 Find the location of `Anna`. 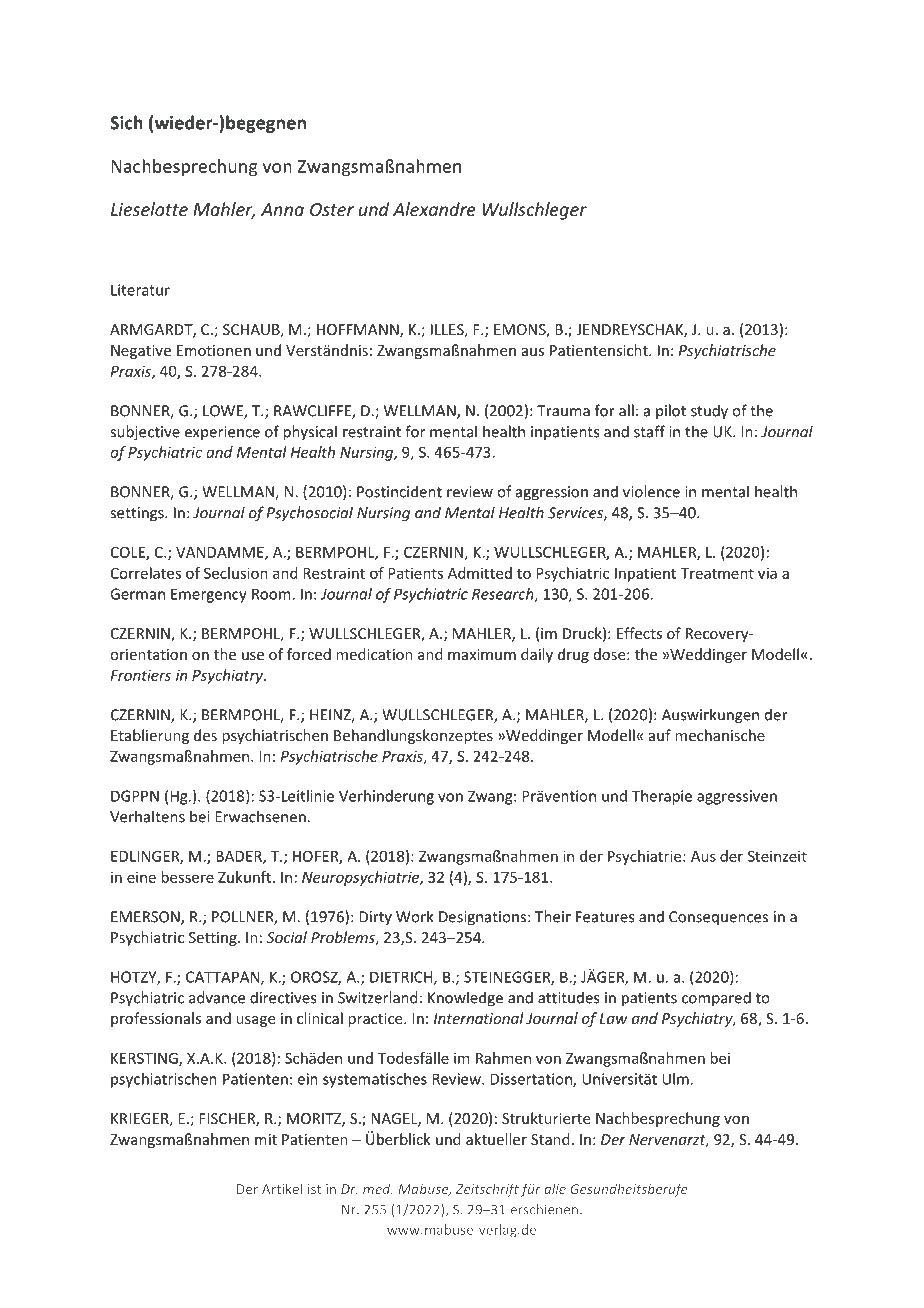

Anna is located at coordinates (282, 209).
